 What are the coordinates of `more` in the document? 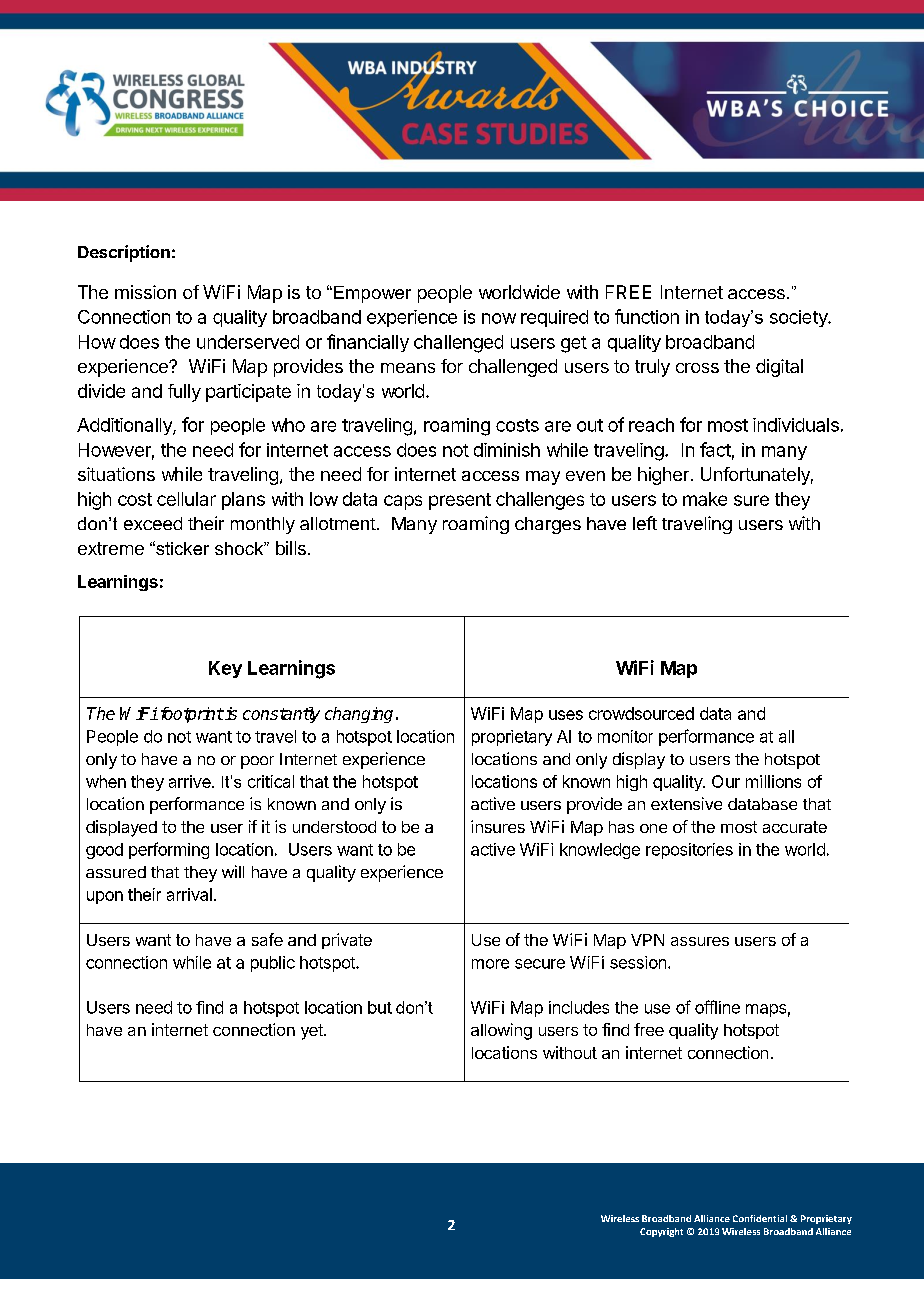 It's located at (490, 964).
